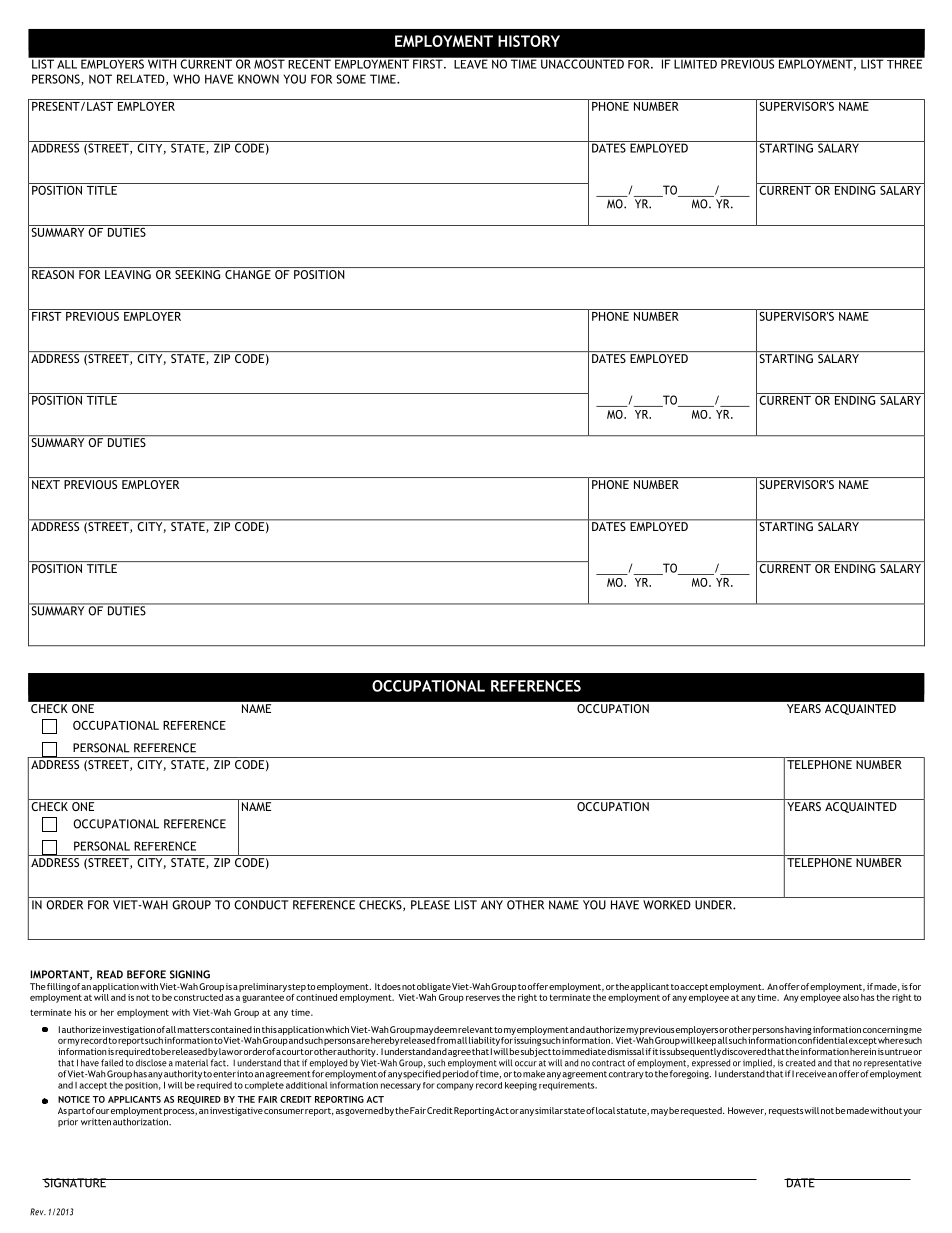  What do you see at coordinates (134, 1099) in the screenshot?
I see `APPLICANTS` at bounding box center [134, 1099].
